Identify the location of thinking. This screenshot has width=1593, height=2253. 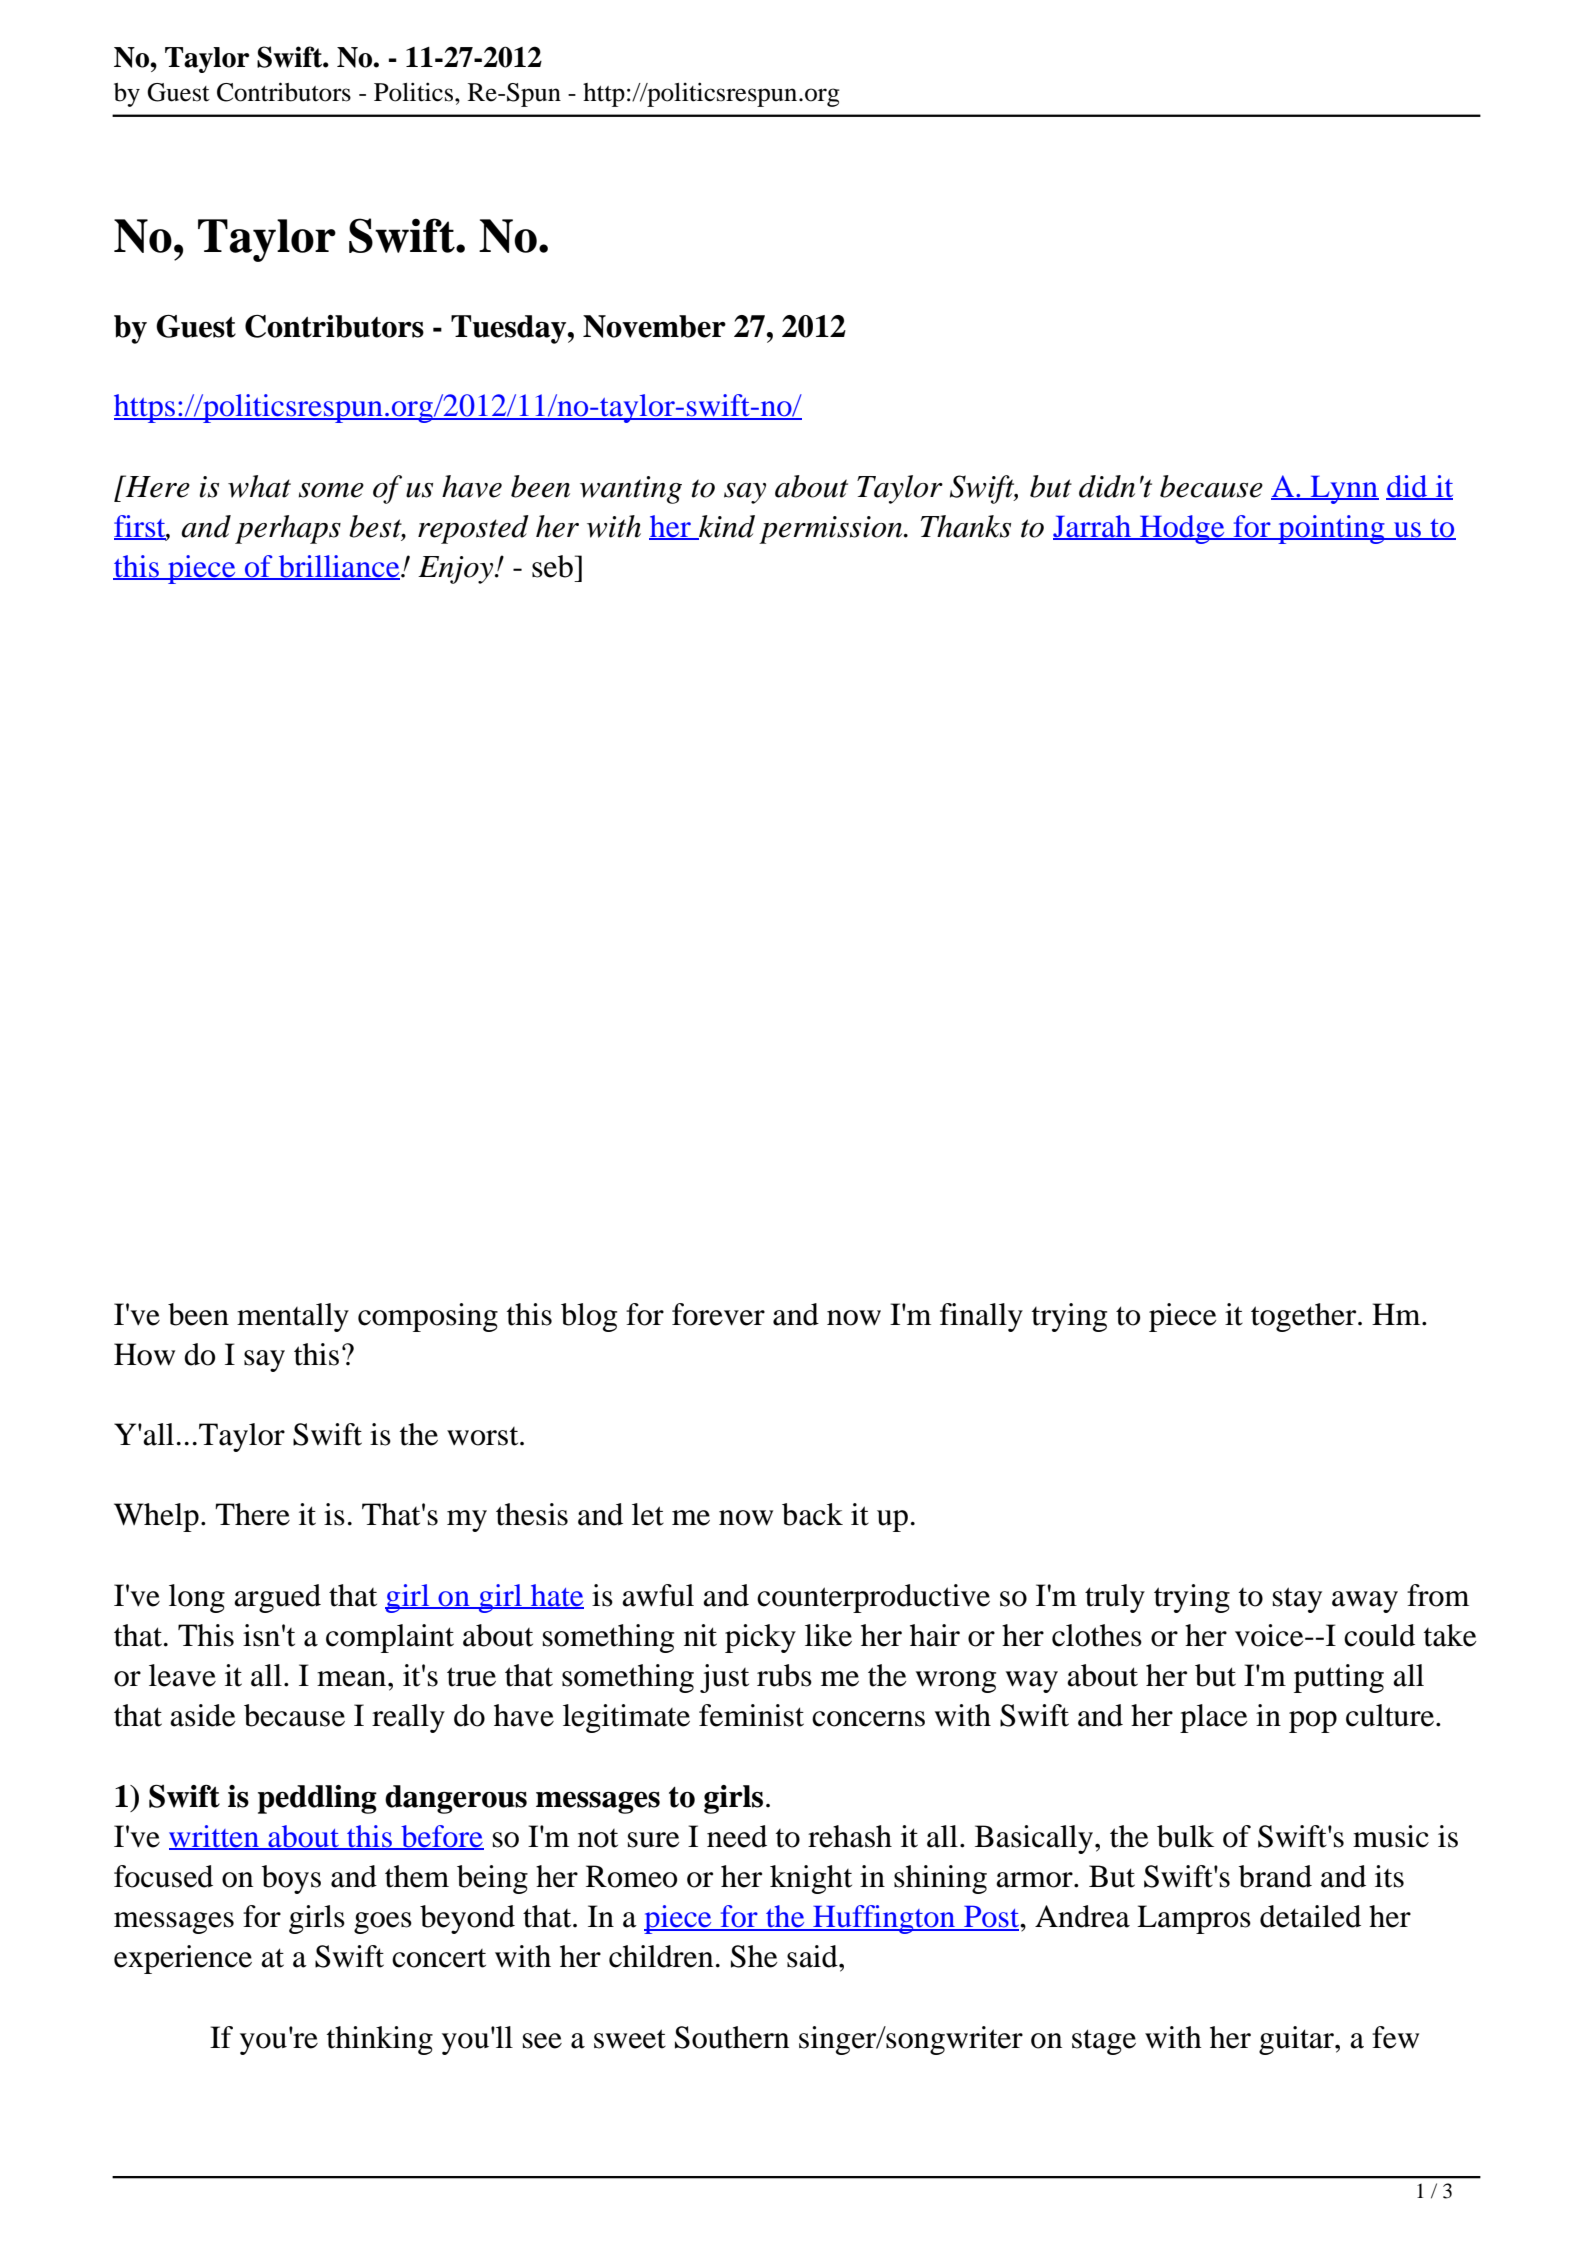
(380, 2040).
